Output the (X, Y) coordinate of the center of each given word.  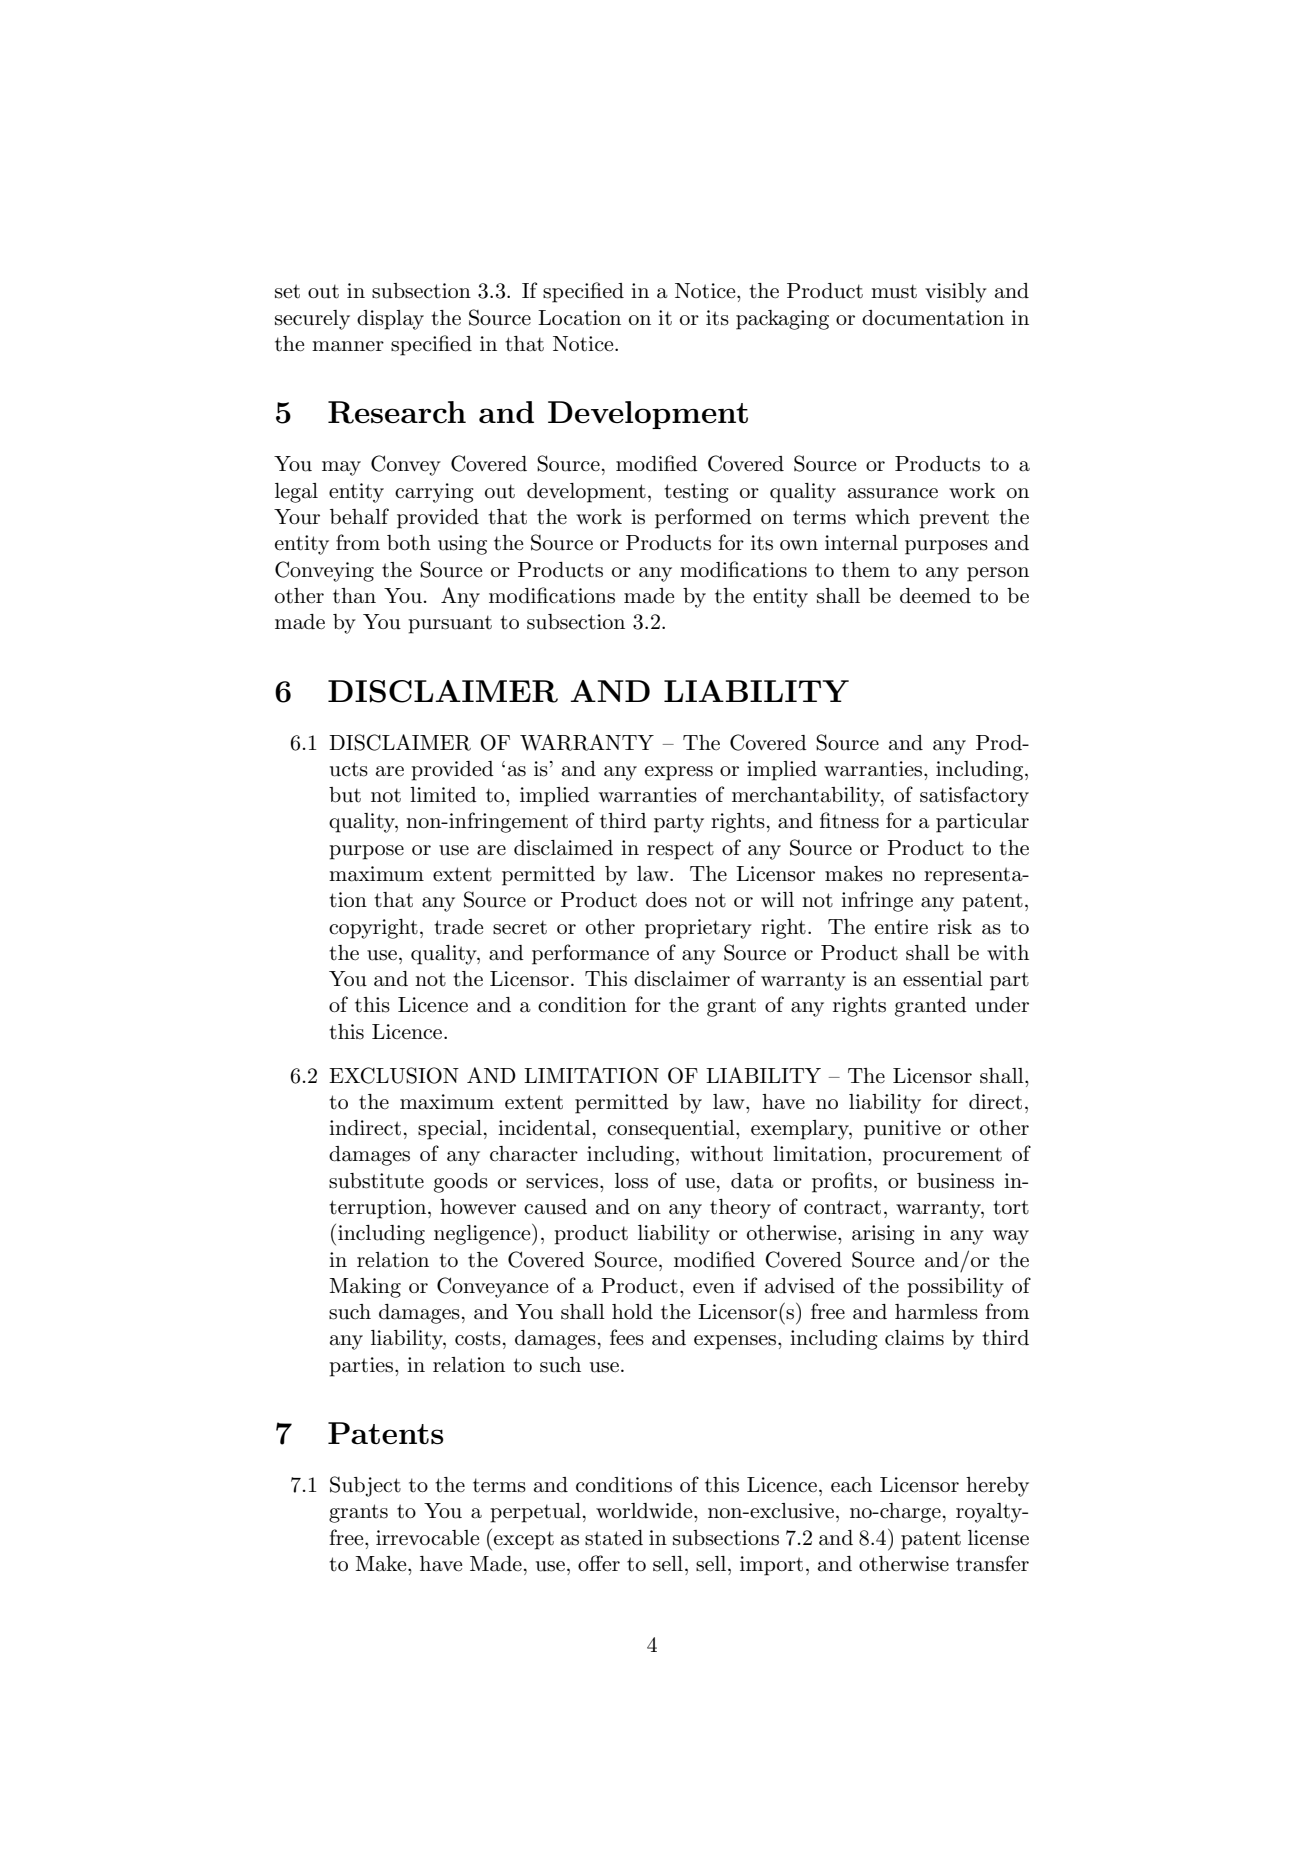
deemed (935, 596)
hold (632, 1312)
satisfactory (974, 796)
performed (703, 518)
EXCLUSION (394, 1075)
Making (365, 1288)
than (354, 596)
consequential (672, 1130)
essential (943, 979)
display (390, 320)
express (679, 773)
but (345, 795)
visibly (956, 293)
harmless (936, 1312)
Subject (365, 1486)
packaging (782, 320)
